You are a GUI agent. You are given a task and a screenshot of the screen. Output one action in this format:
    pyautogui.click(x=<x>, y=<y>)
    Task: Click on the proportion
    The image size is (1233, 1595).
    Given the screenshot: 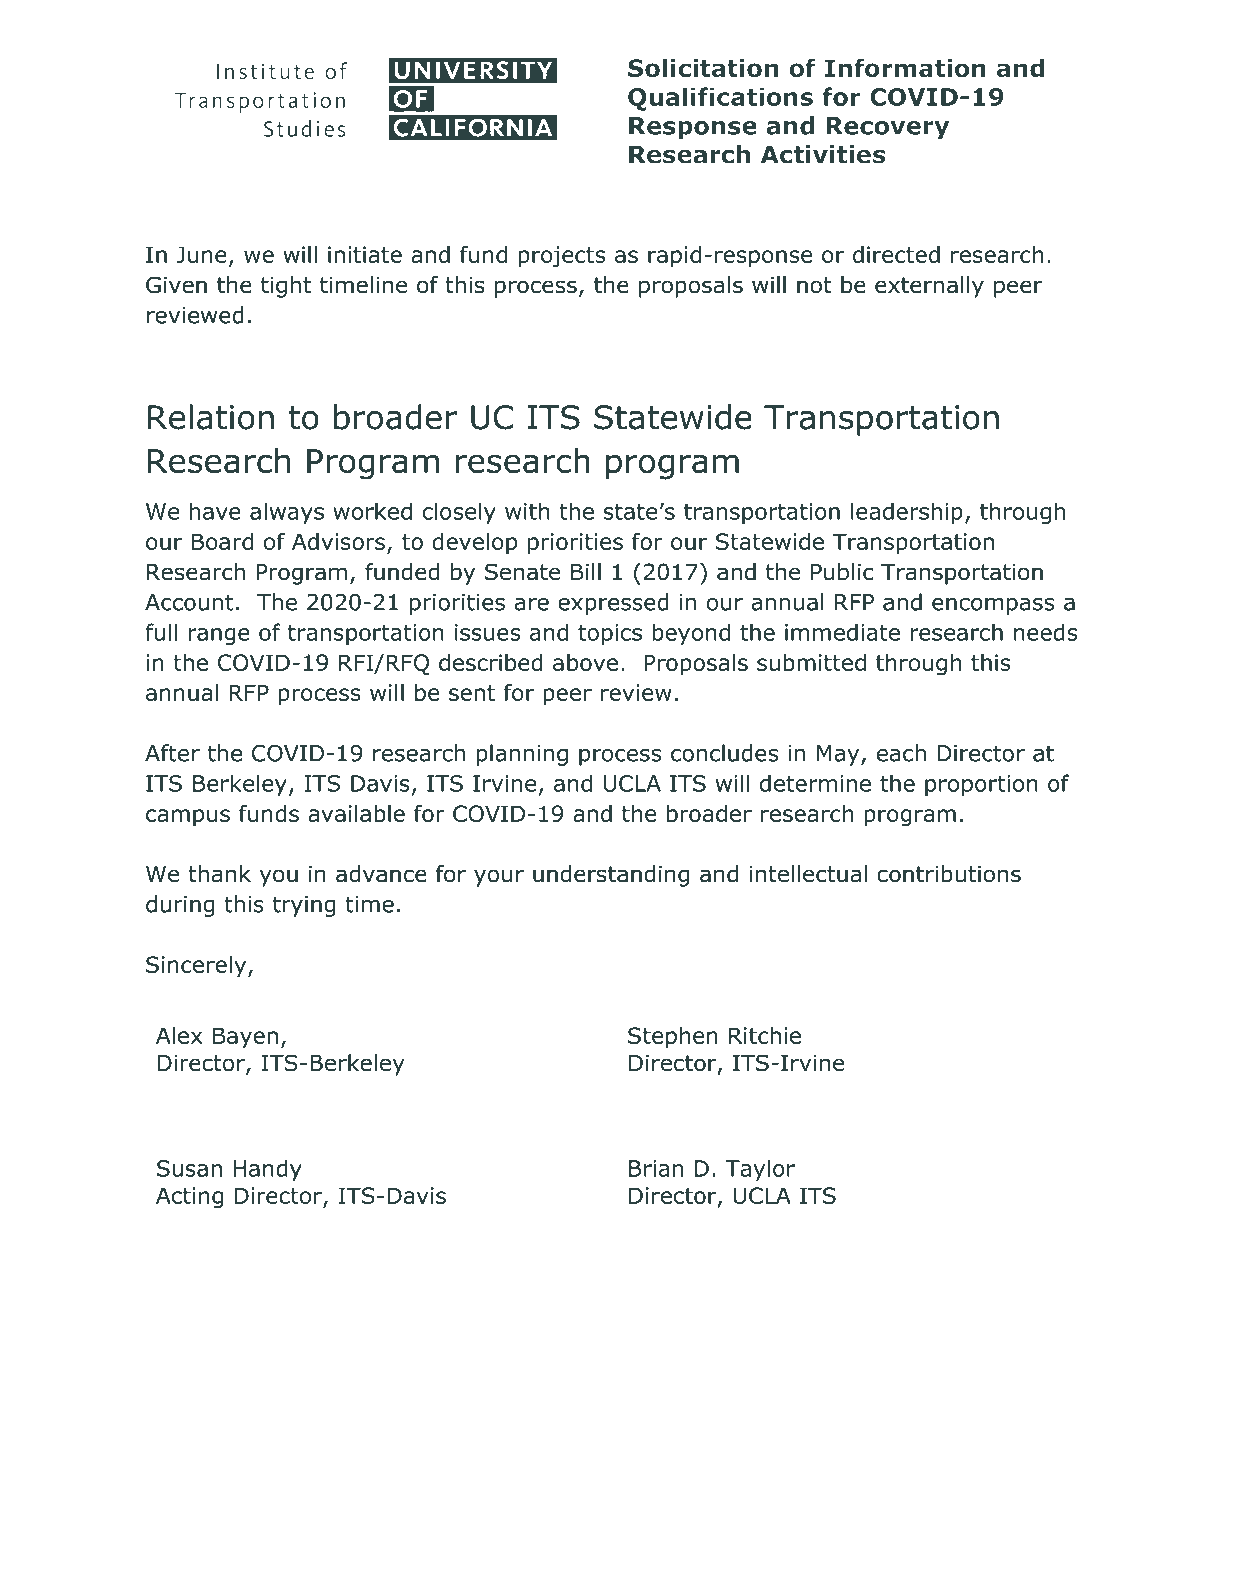 What is the action you would take?
    pyautogui.click(x=981, y=785)
